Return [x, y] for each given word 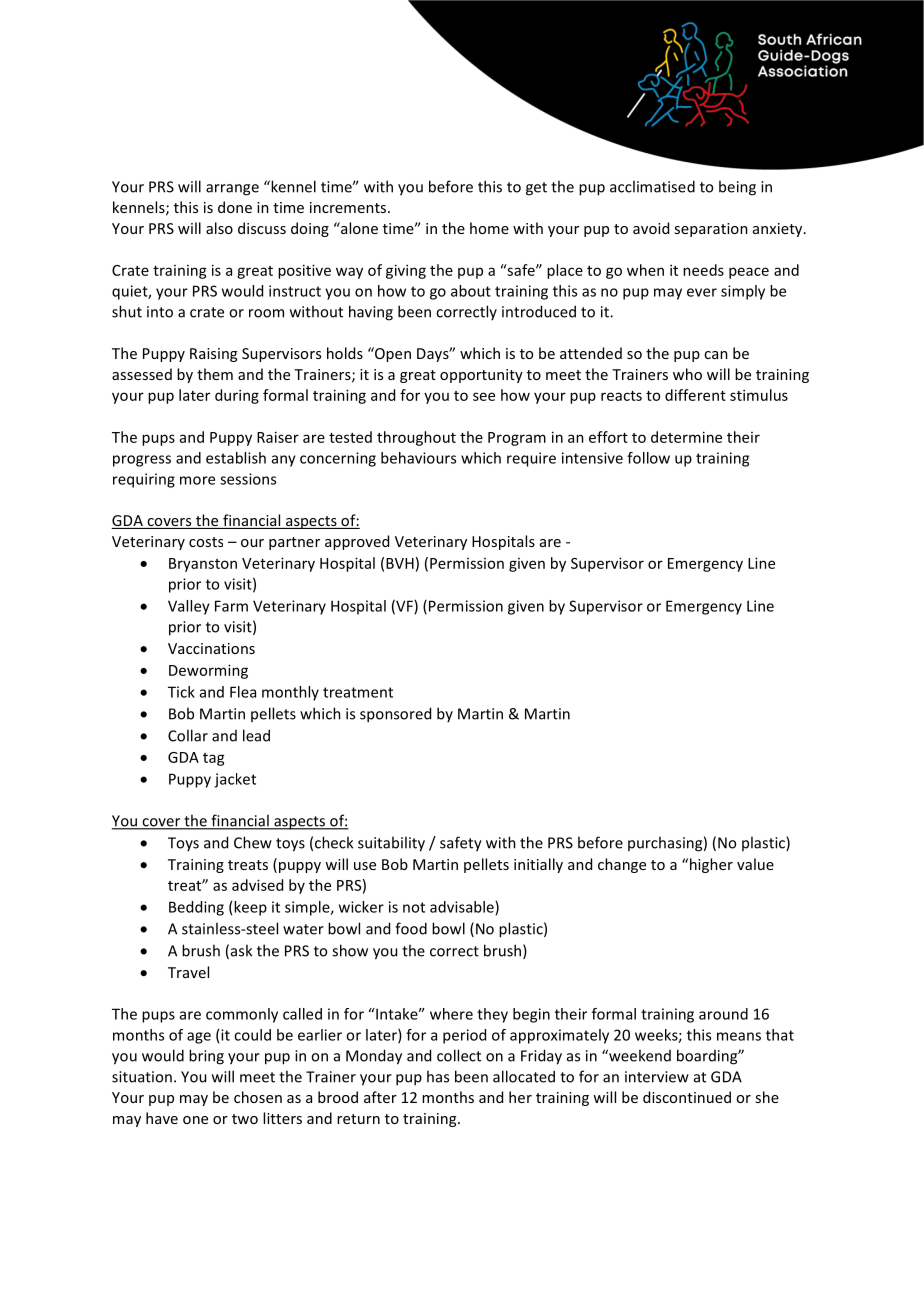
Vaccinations [211, 648]
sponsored [395, 715]
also [219, 228]
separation [711, 230]
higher [710, 865]
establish [236, 458]
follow [648, 458]
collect [459, 1055]
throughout [416, 438]
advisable [463, 908]
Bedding [196, 908]
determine [686, 437]
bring [206, 1057]
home [489, 228]
